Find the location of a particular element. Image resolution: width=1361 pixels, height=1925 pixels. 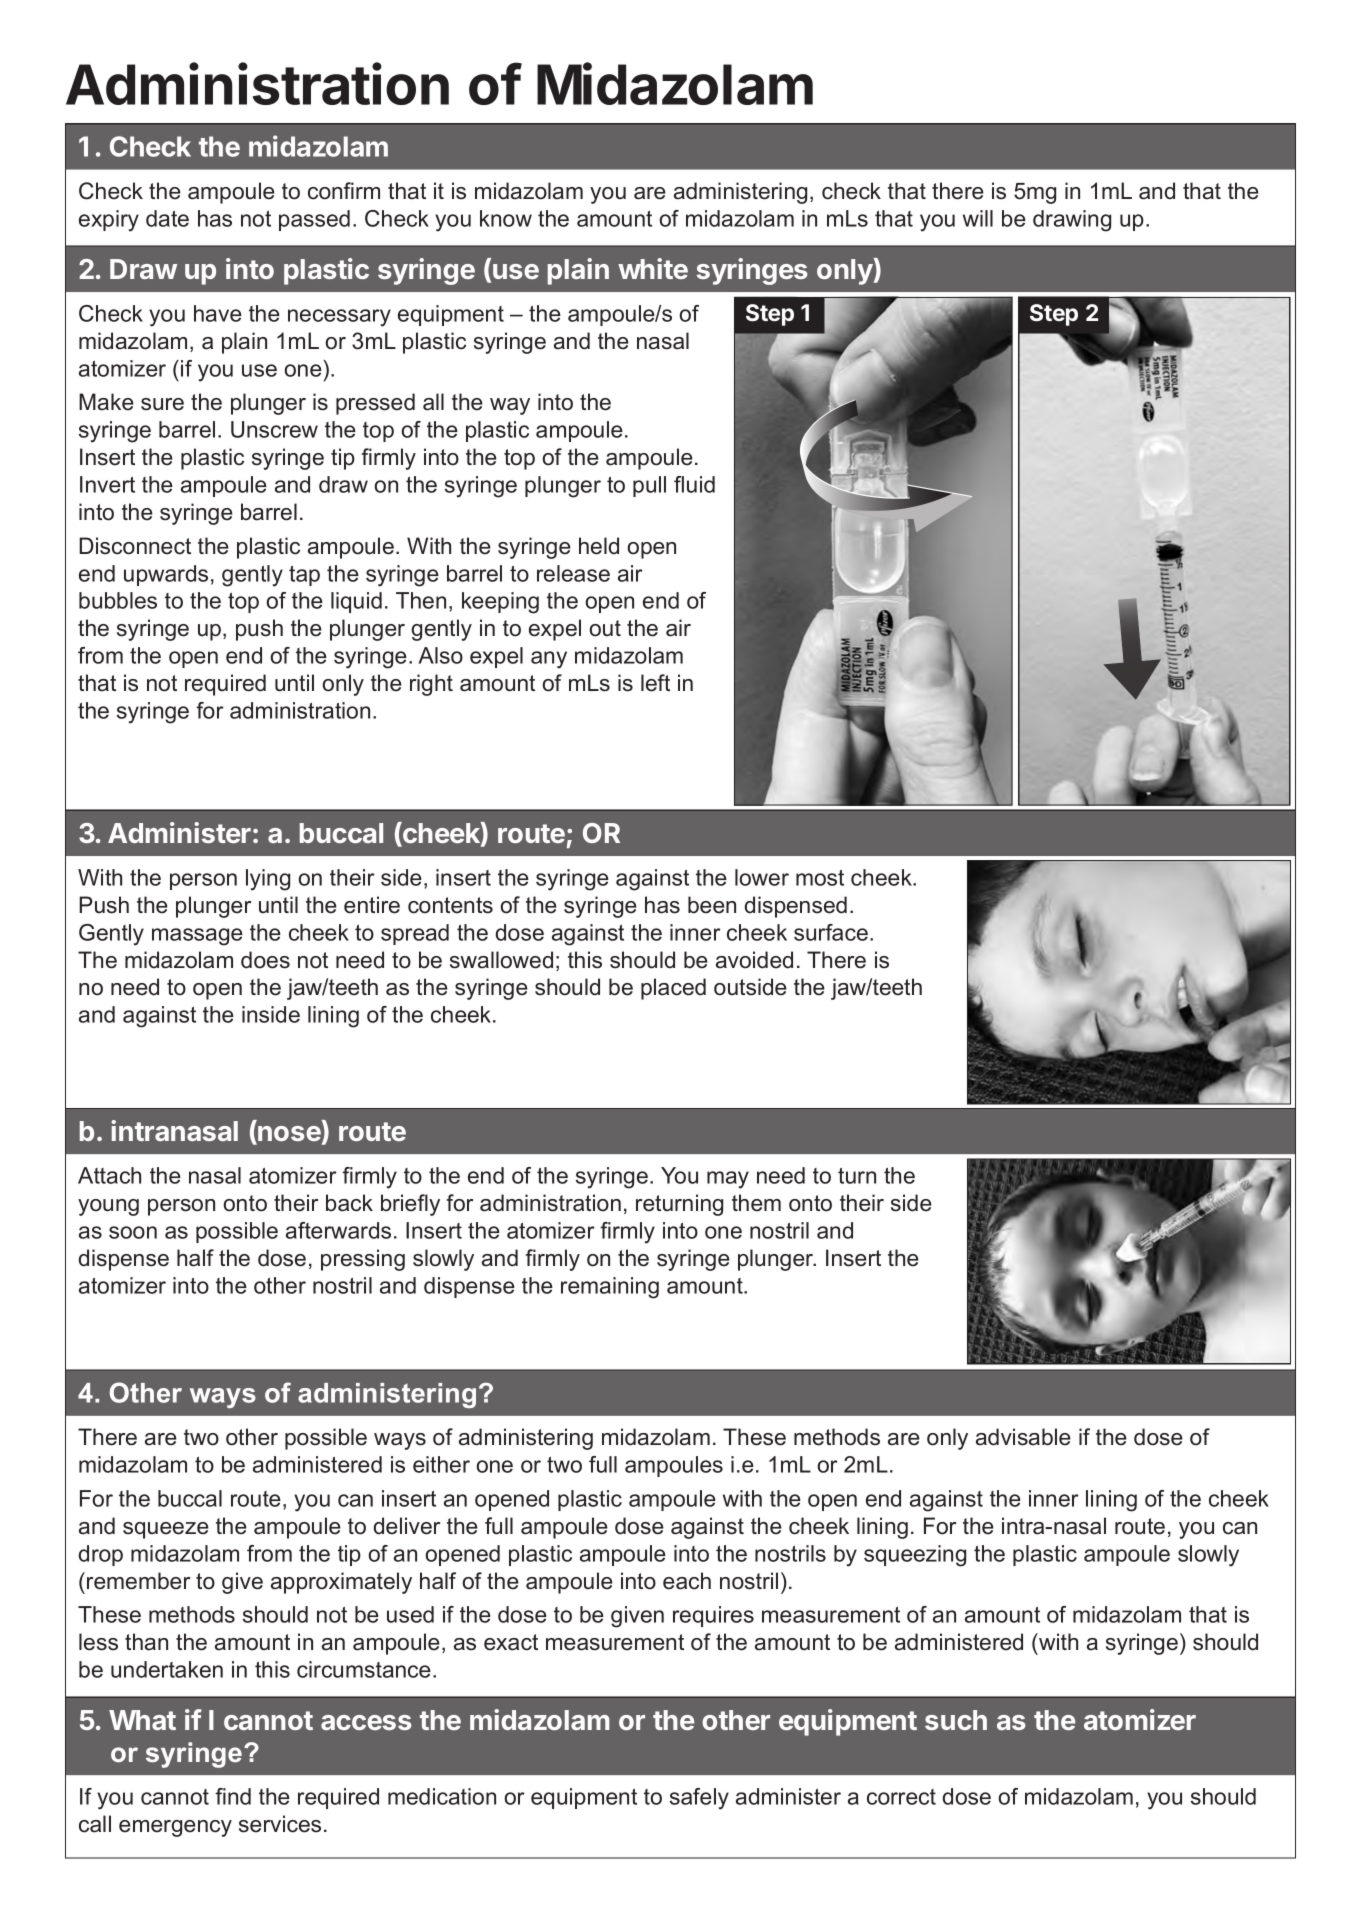

squeezing is located at coordinates (915, 1556).
